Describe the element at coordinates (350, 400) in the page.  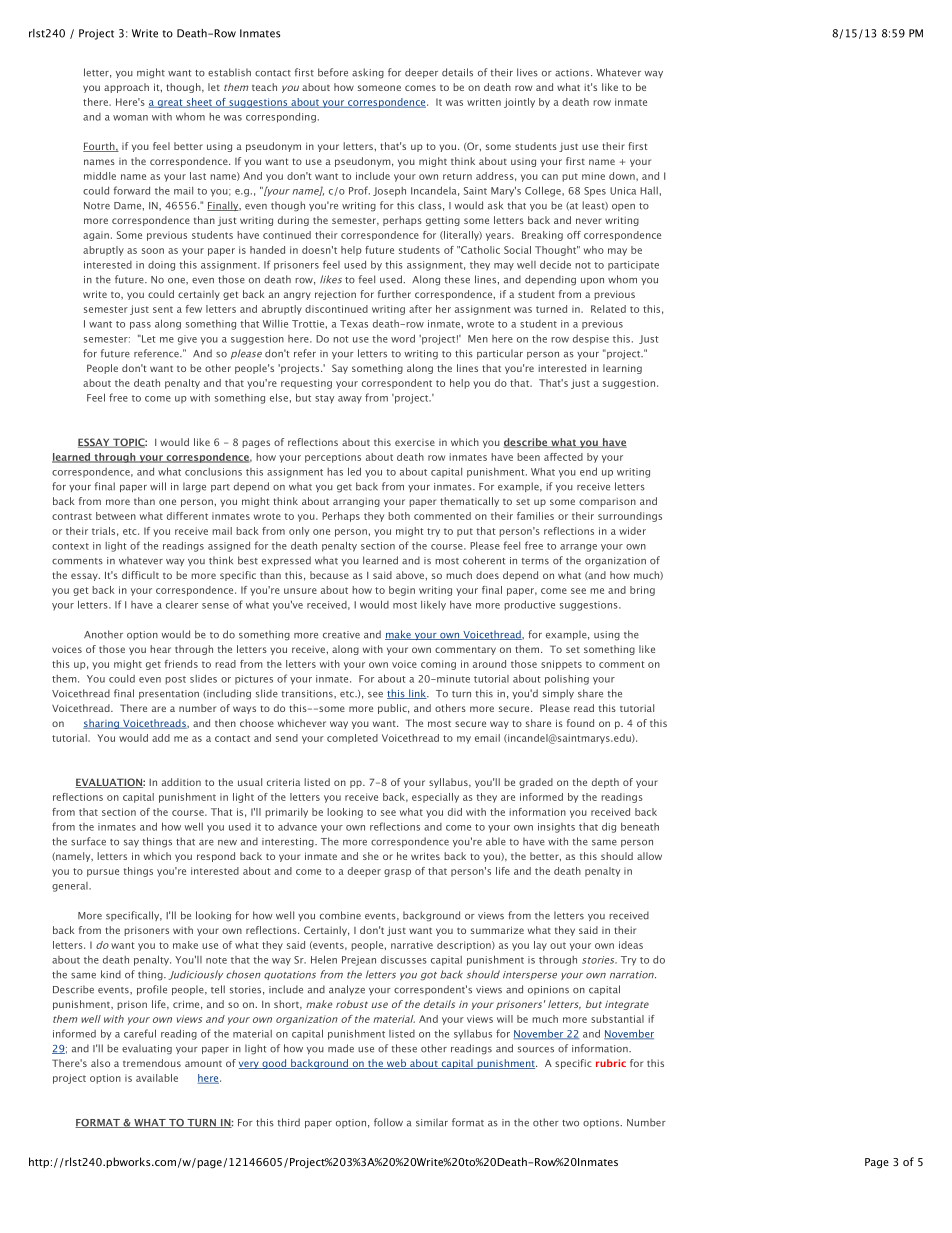
I see `away` at that location.
